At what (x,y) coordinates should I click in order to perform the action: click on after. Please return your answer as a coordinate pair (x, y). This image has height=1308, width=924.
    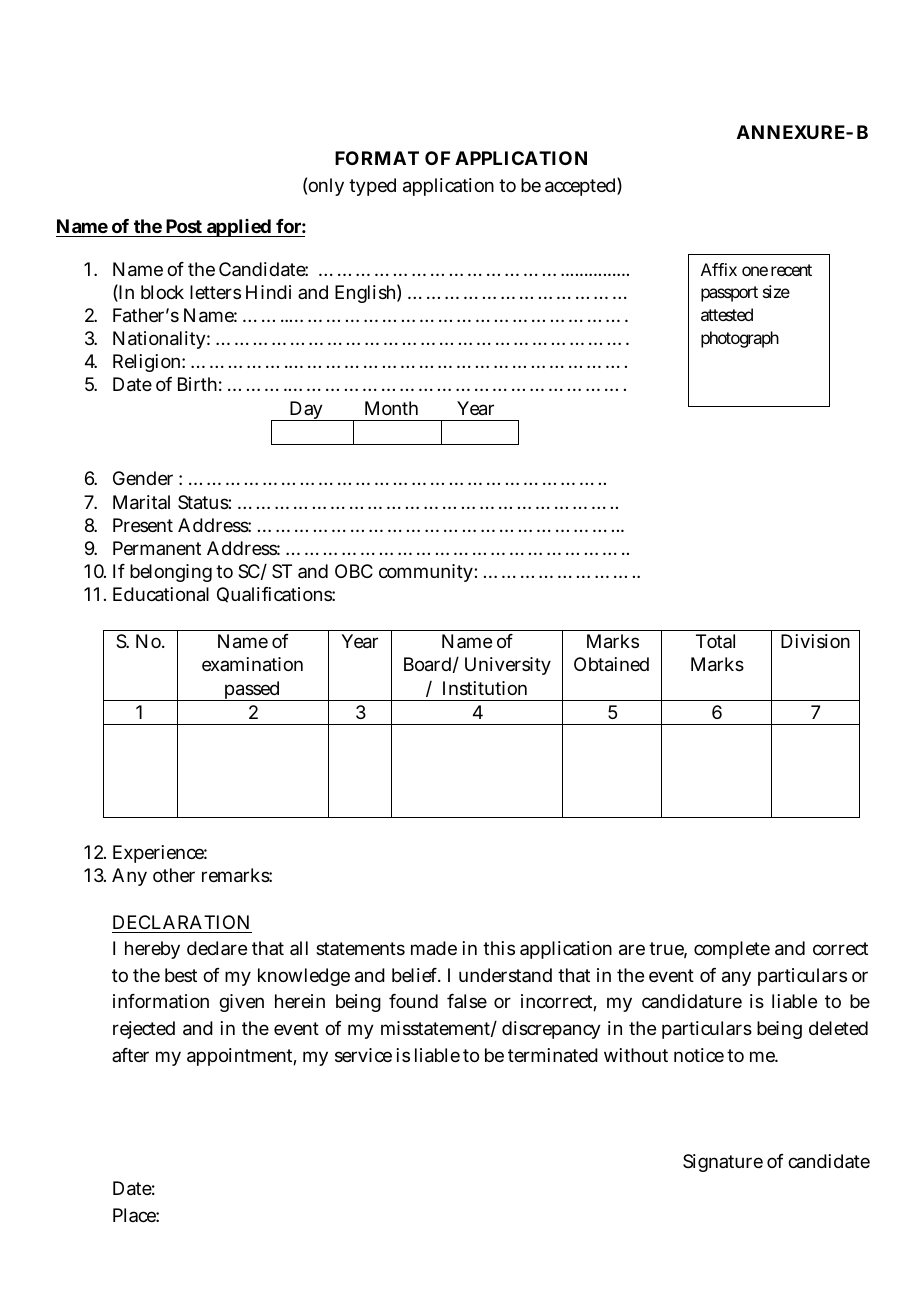
    Looking at the image, I should click on (130, 1055).
